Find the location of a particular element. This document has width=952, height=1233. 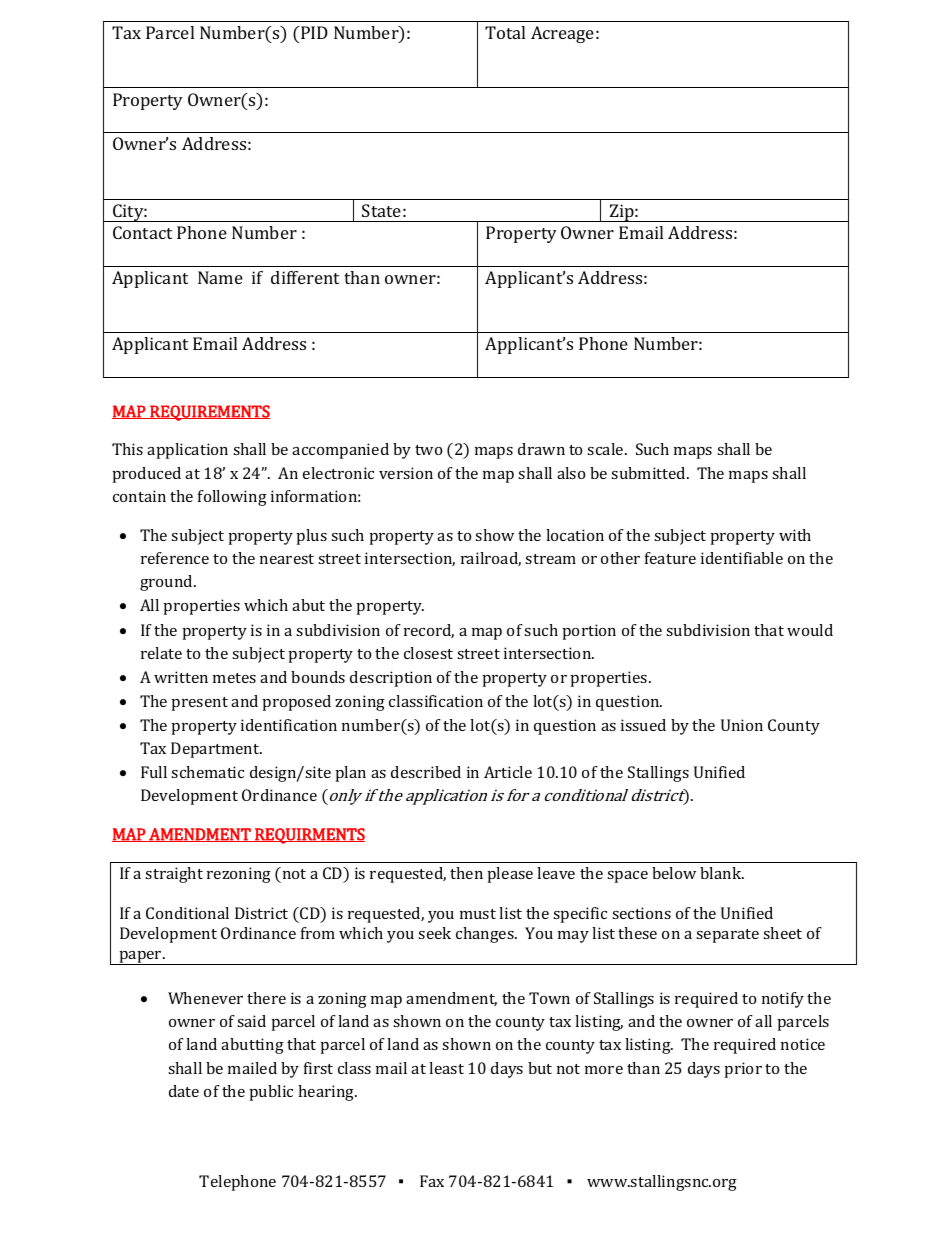

PID is located at coordinates (313, 32).
